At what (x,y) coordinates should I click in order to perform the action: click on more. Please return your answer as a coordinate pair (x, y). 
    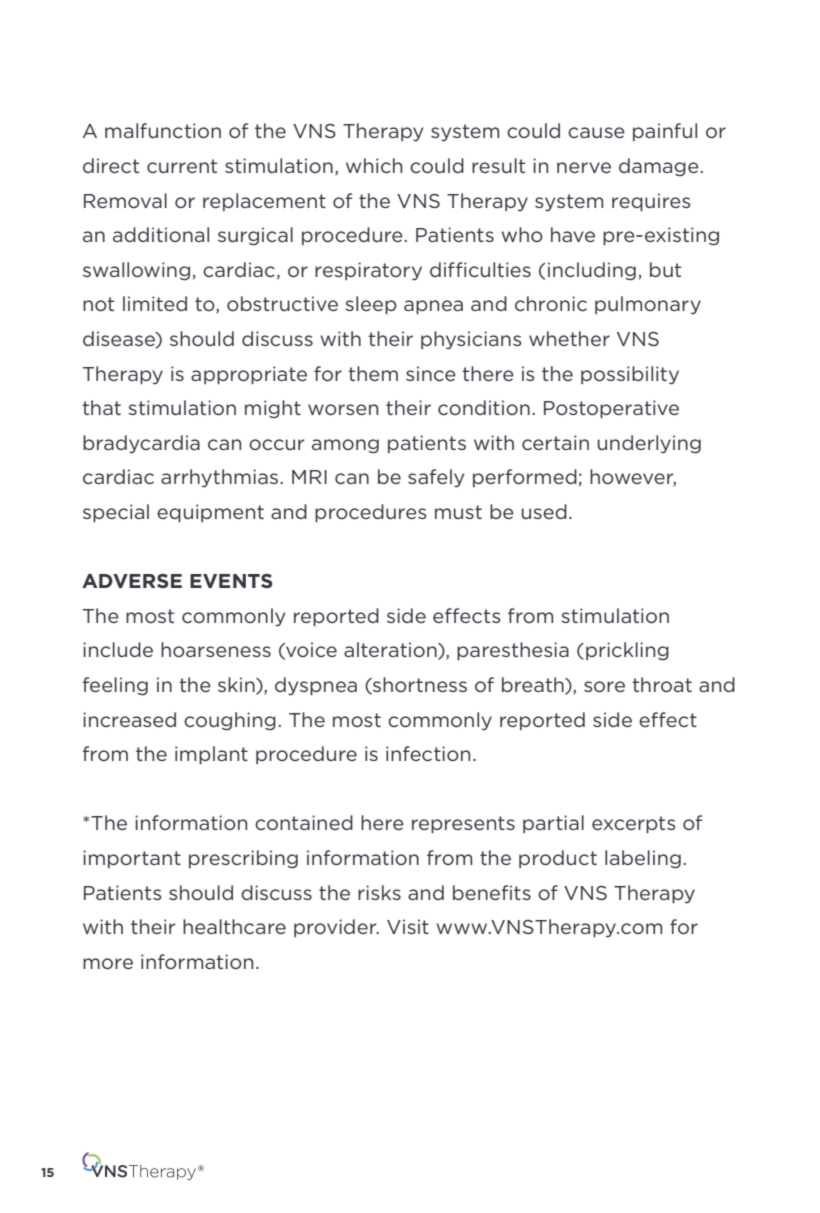
    Looking at the image, I should click on (108, 963).
